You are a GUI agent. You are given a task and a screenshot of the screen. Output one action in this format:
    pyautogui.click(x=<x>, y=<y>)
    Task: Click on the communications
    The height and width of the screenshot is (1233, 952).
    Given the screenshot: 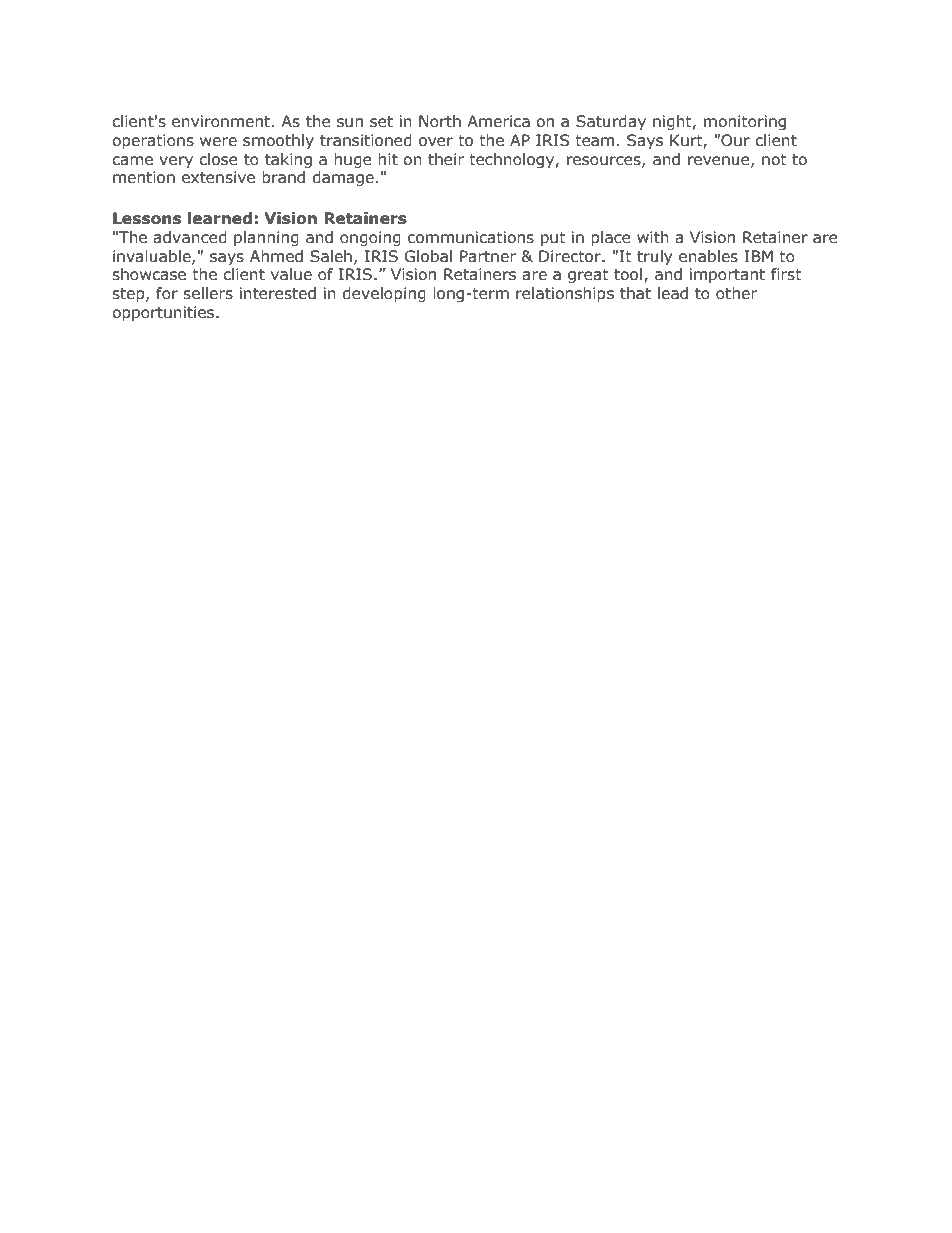 What is the action you would take?
    pyautogui.click(x=471, y=237)
